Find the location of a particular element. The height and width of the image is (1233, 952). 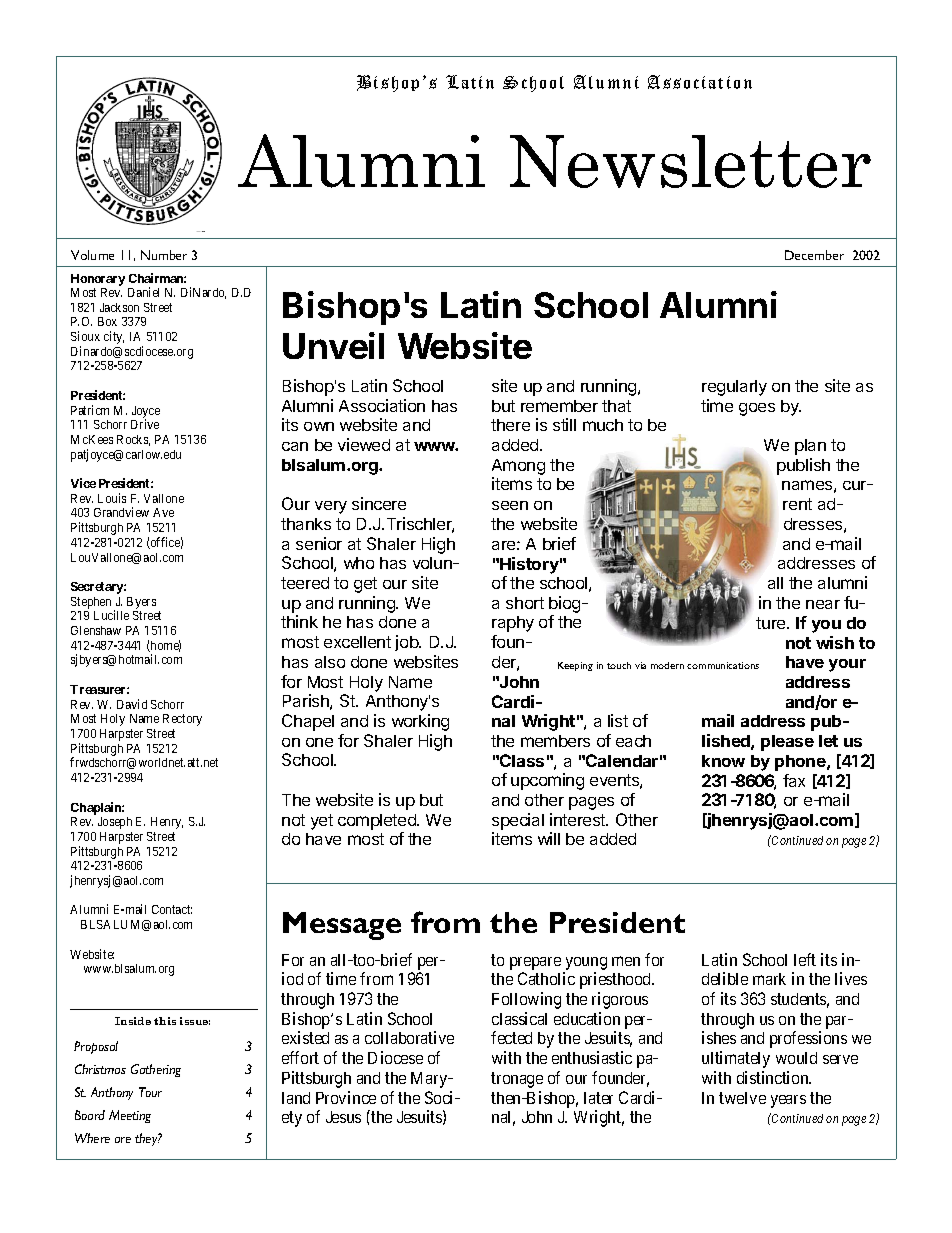

Jesus is located at coordinates (343, 1117).
